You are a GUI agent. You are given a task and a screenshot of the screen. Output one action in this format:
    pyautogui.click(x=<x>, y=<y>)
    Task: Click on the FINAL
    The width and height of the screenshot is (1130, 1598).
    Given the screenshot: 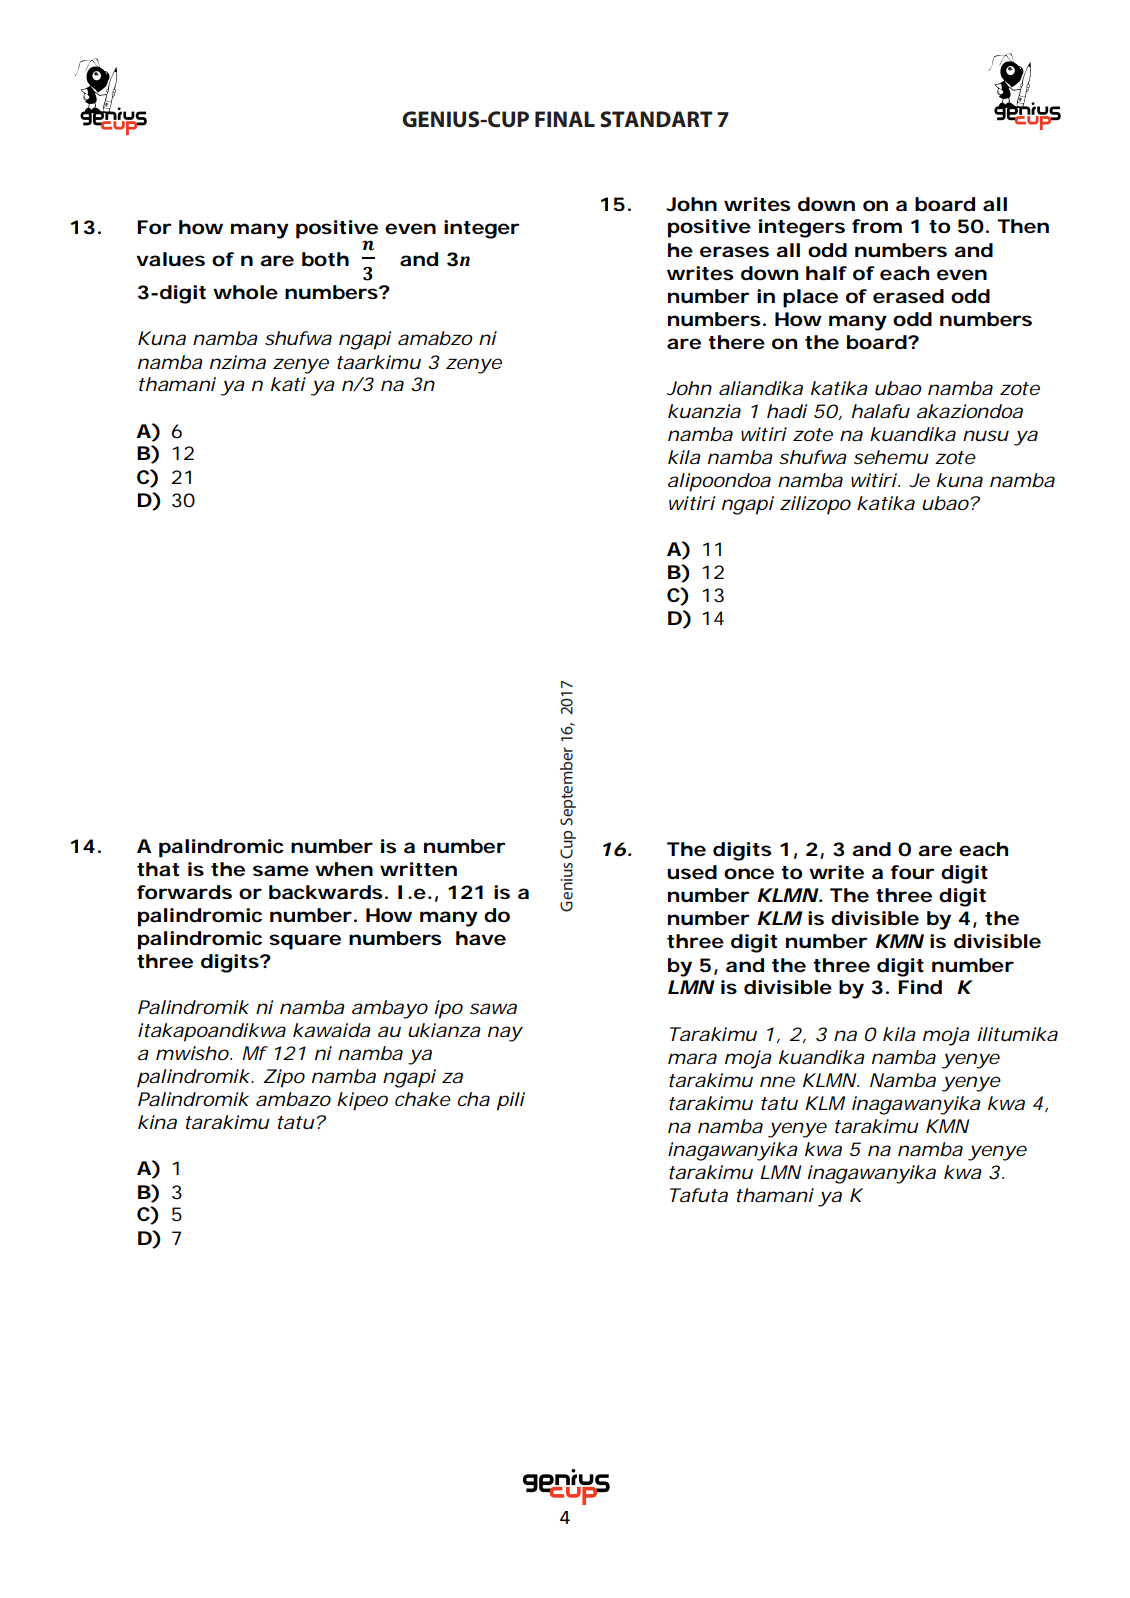 What is the action you would take?
    pyautogui.click(x=565, y=119)
